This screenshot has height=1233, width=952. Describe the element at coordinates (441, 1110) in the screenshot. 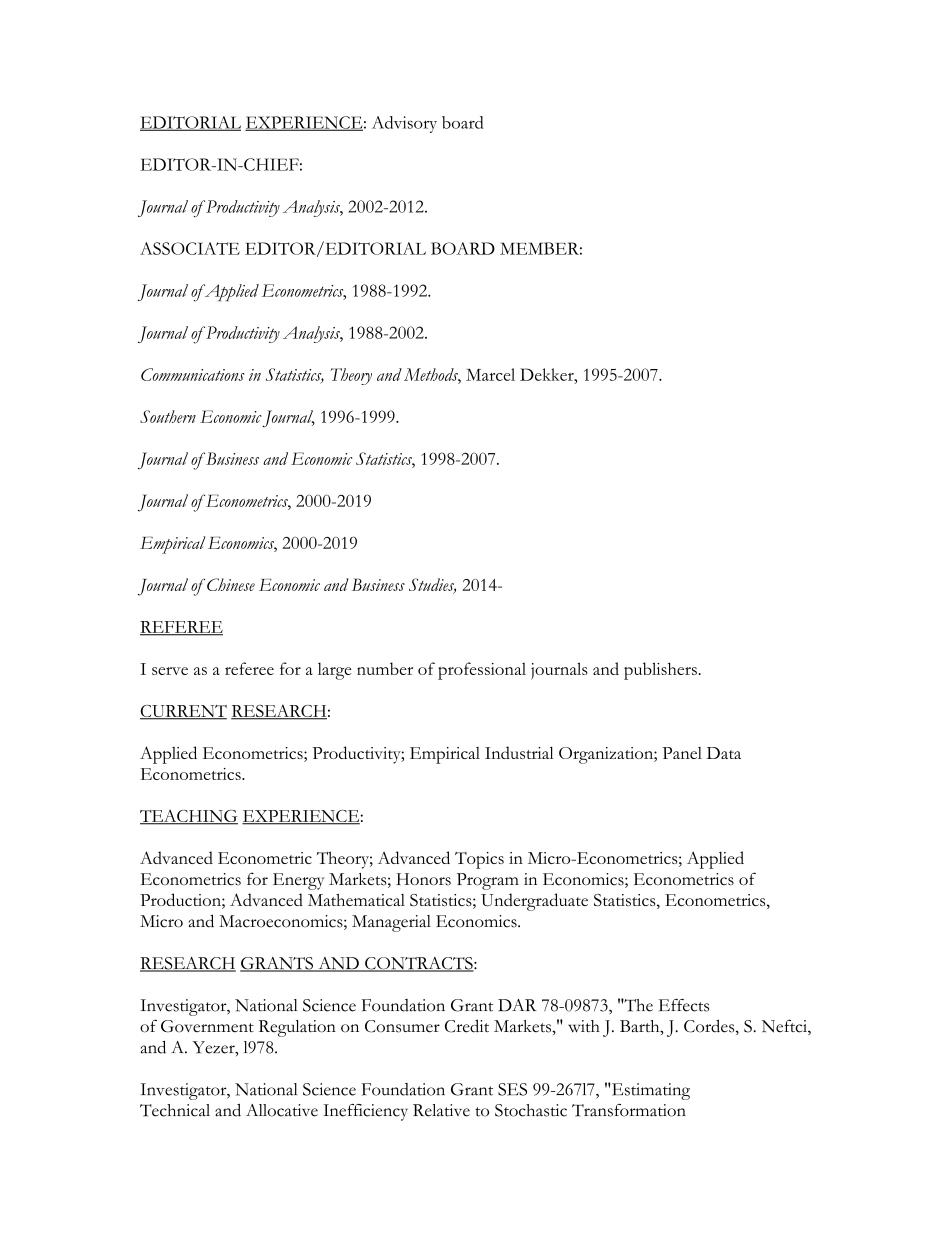

I see `Relative` at that location.
